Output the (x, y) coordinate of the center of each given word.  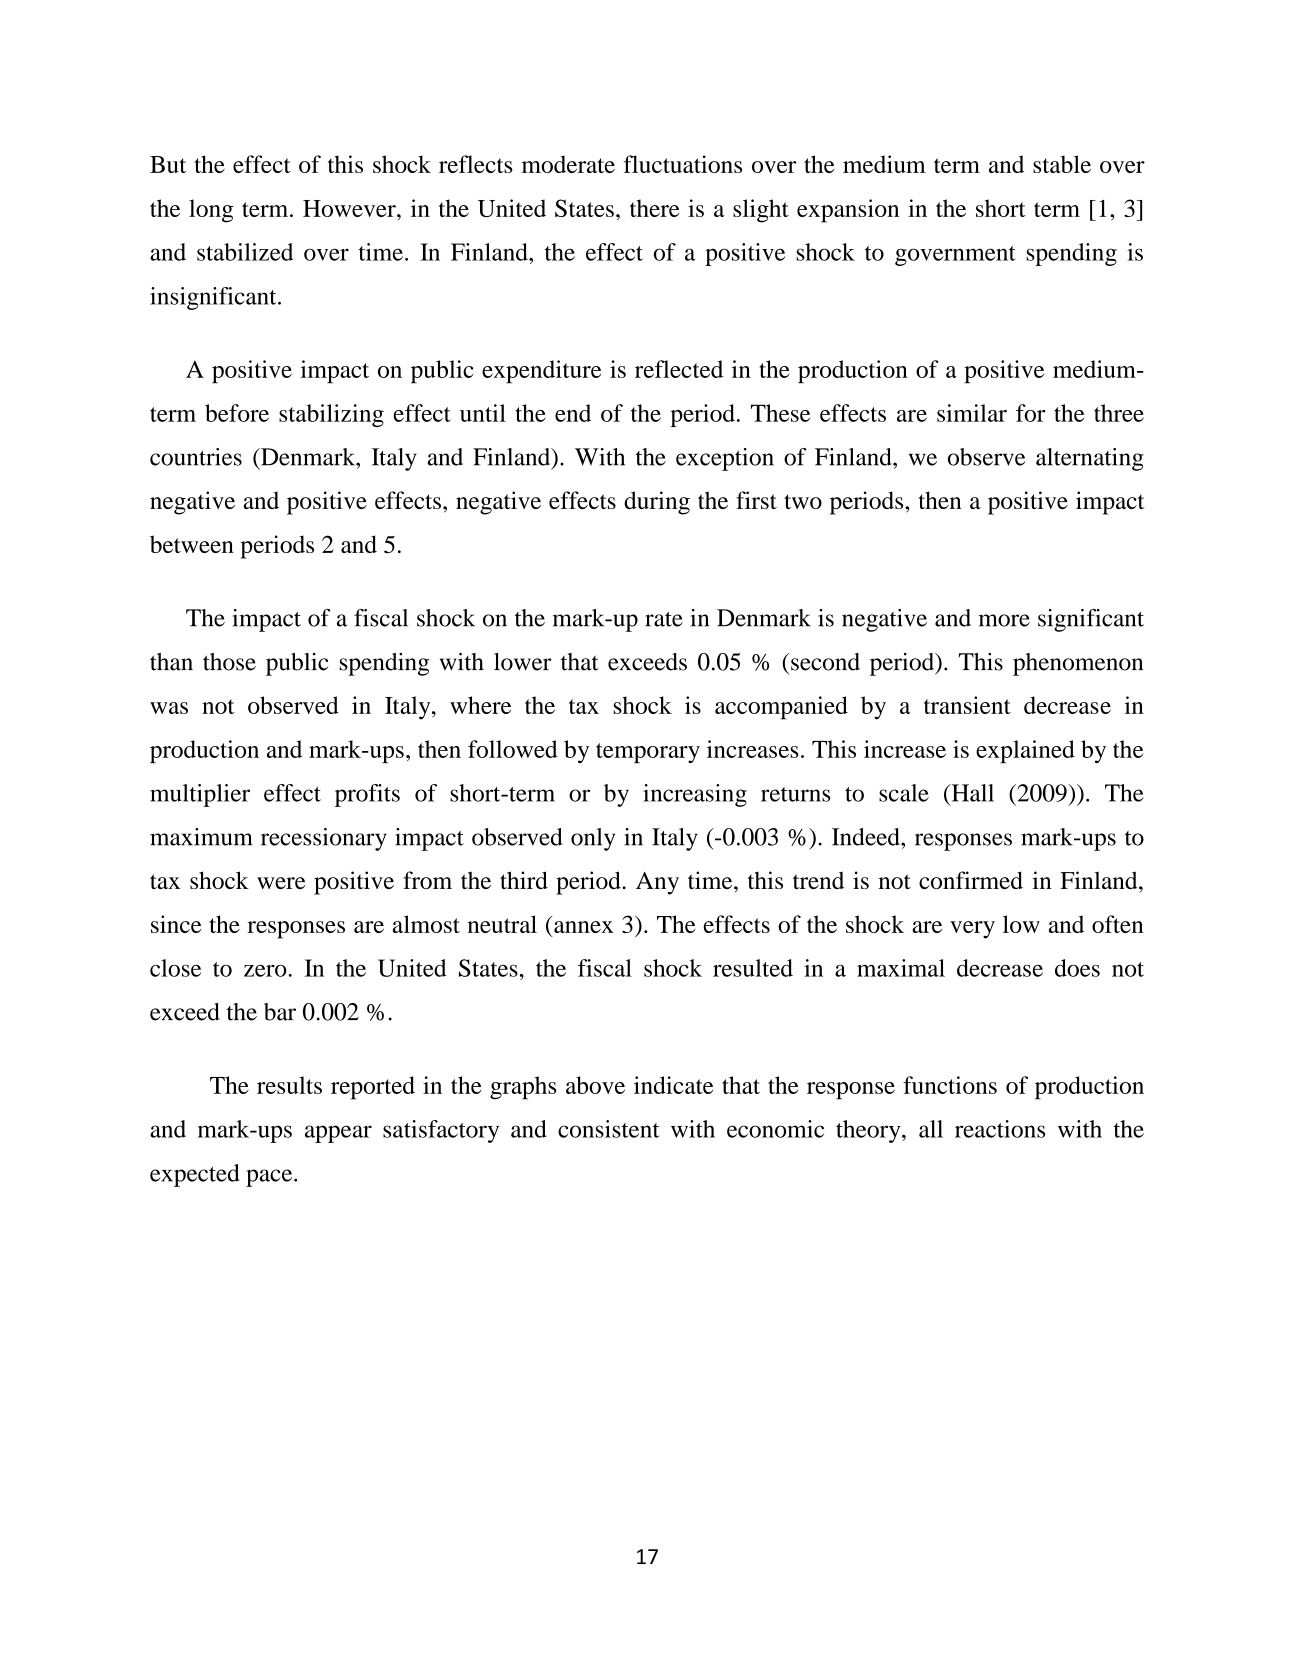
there (654, 208)
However (350, 208)
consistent (609, 1129)
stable (1062, 164)
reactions (1000, 1129)
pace (270, 1178)
